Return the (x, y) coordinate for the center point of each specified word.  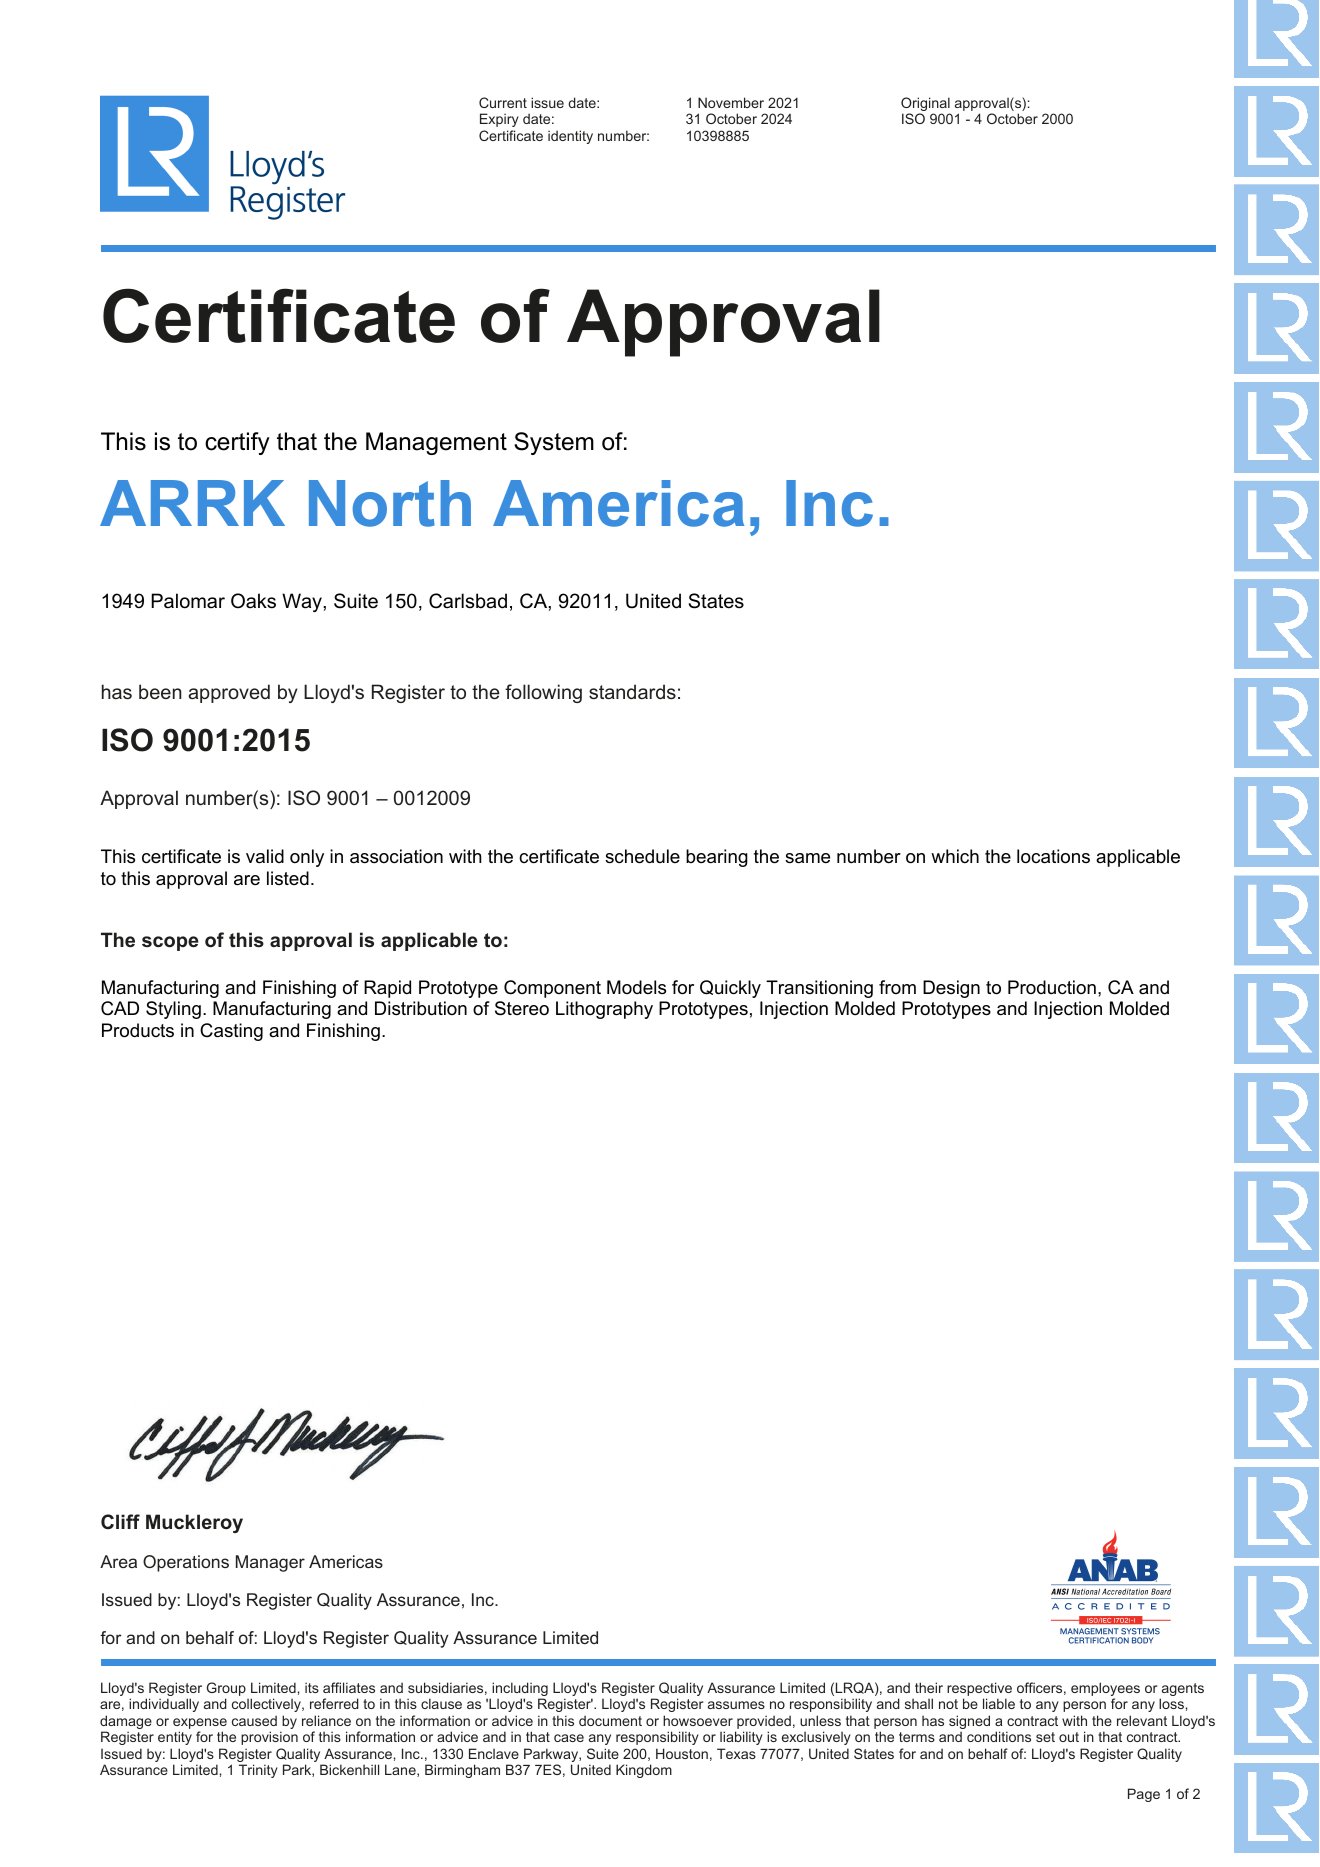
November (731, 102)
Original (925, 105)
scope (170, 943)
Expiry (499, 120)
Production (1052, 987)
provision (269, 1738)
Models (636, 987)
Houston (682, 1753)
